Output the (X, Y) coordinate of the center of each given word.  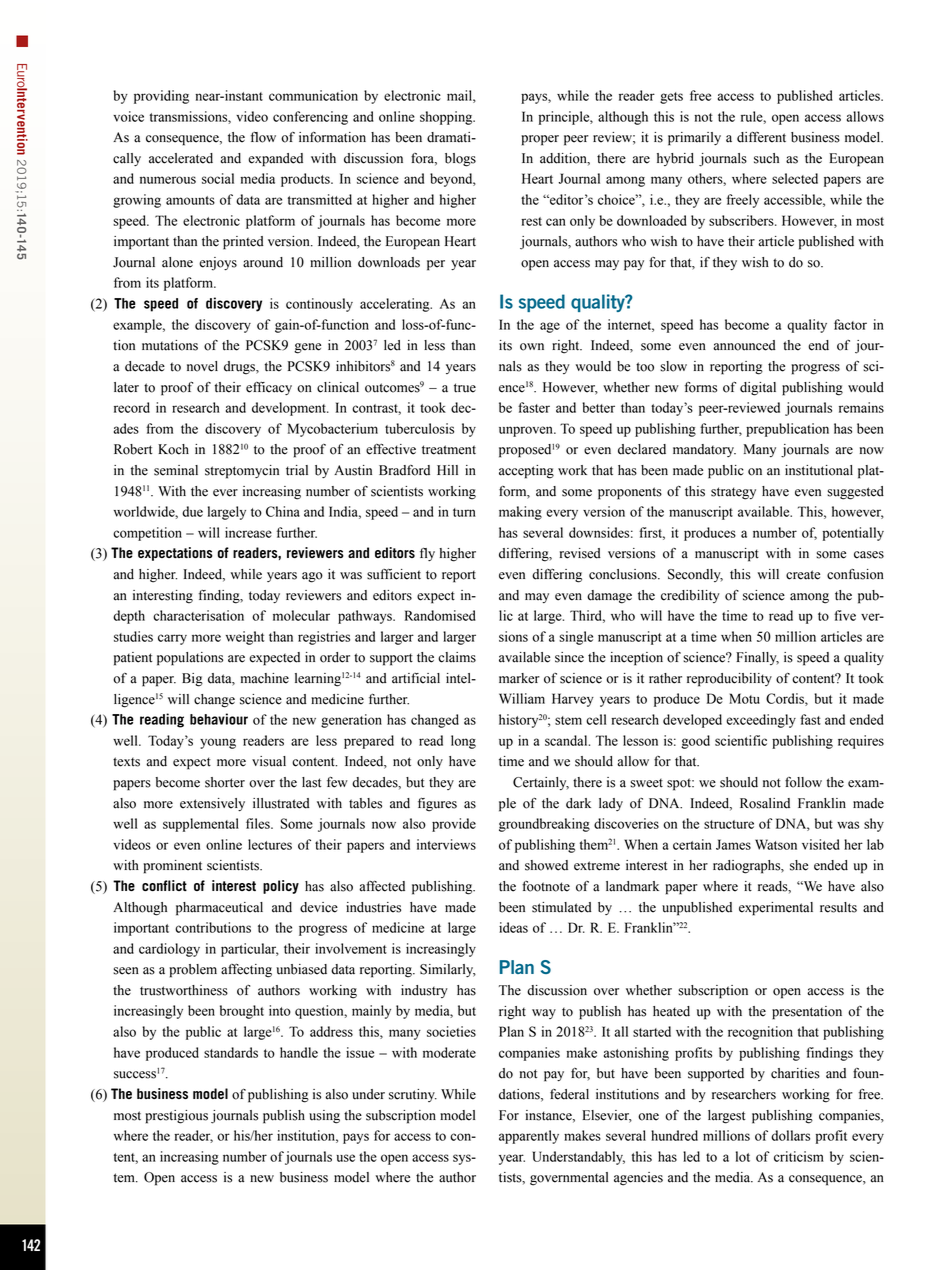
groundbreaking (544, 825)
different (761, 137)
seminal (176, 470)
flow (263, 137)
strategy (733, 493)
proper (540, 140)
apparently (529, 1137)
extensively (212, 804)
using (324, 1117)
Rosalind (765, 803)
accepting (526, 472)
